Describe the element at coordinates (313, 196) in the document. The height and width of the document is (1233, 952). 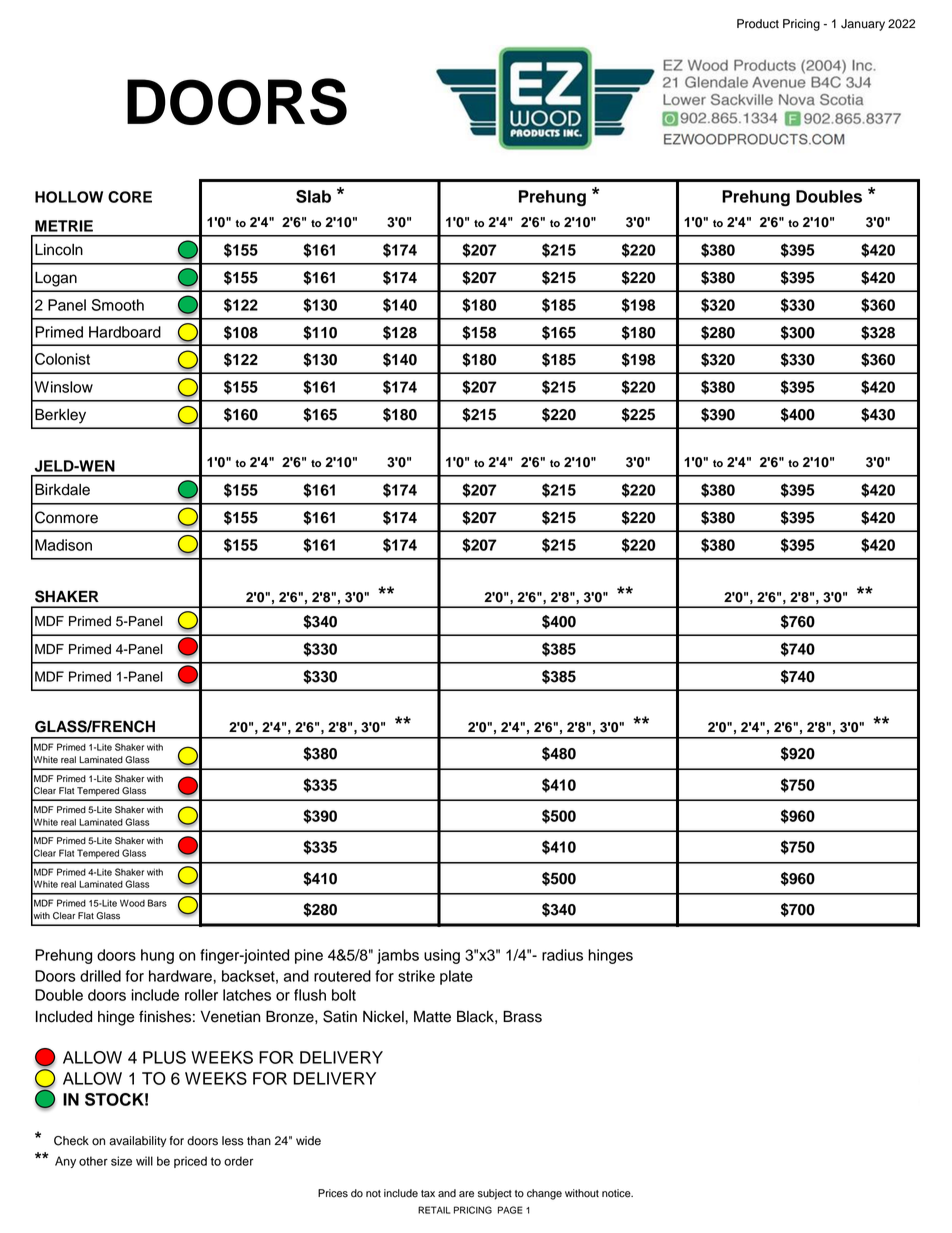
I see `Slab` at that location.
